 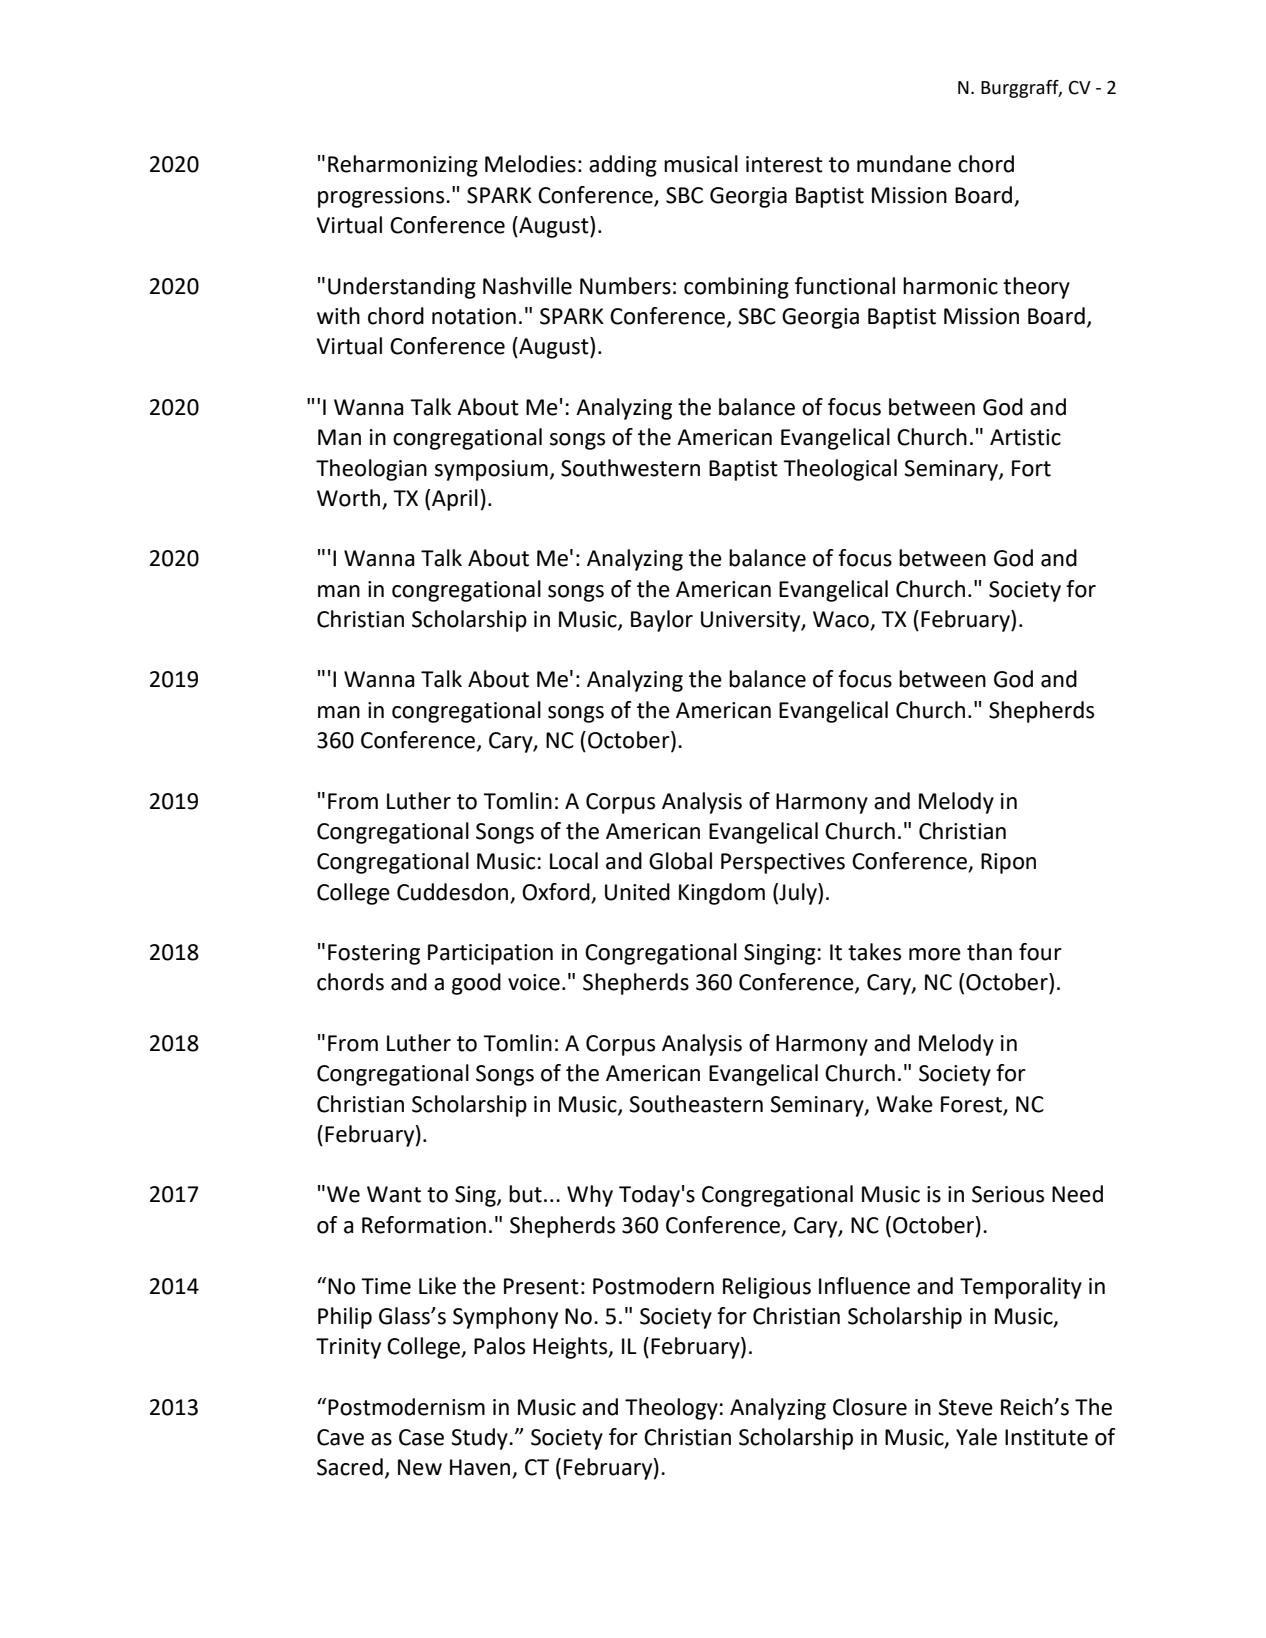 I want to click on Case, so click(x=421, y=1437).
